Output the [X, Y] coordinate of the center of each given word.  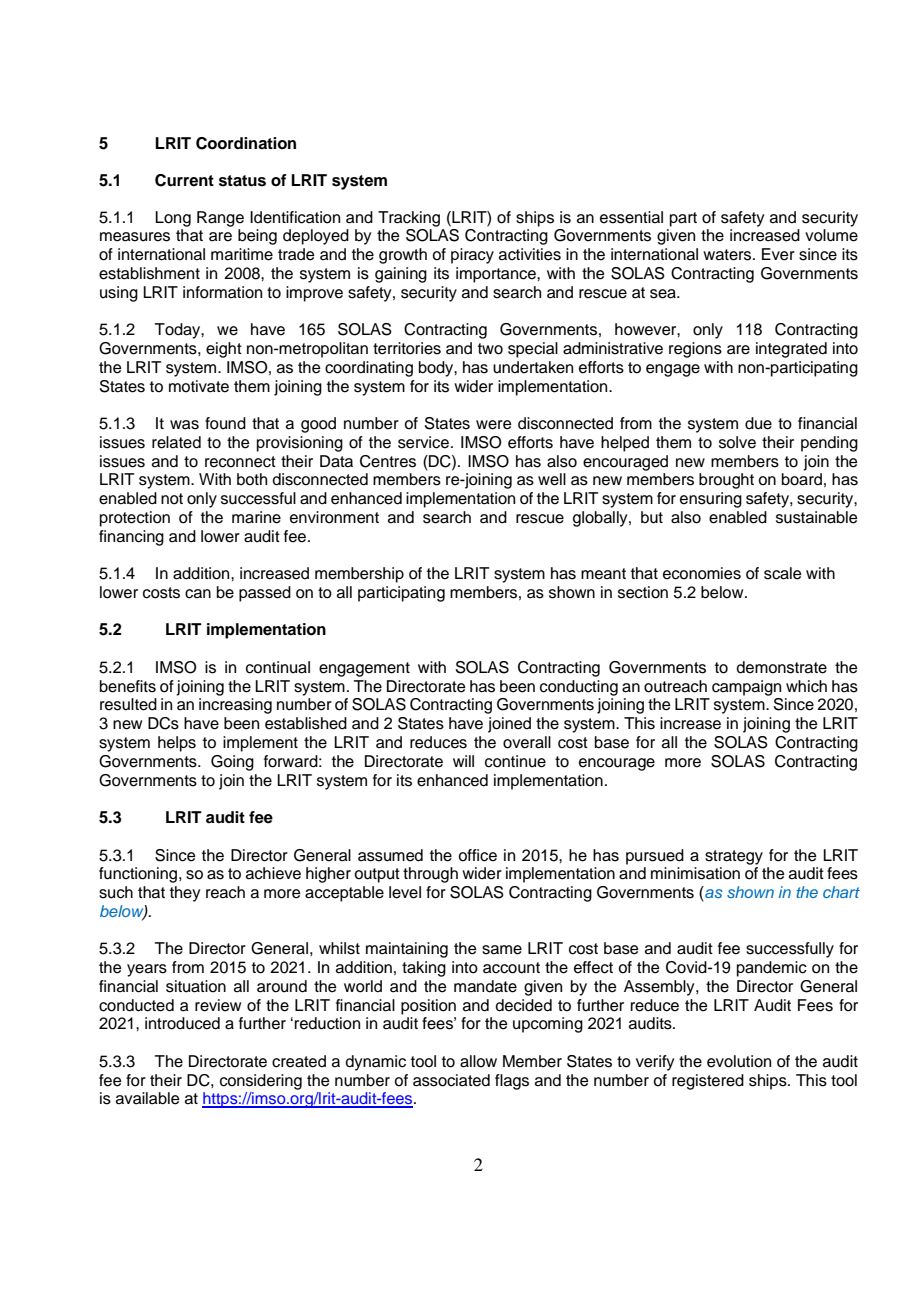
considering [261, 1082]
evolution [739, 1061]
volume [831, 235]
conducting [579, 688]
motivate [199, 386]
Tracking [409, 219]
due [758, 423]
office [477, 855]
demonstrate [782, 667]
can [198, 594]
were [494, 425]
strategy [734, 857]
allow [478, 1061]
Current [184, 180]
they [185, 894]
